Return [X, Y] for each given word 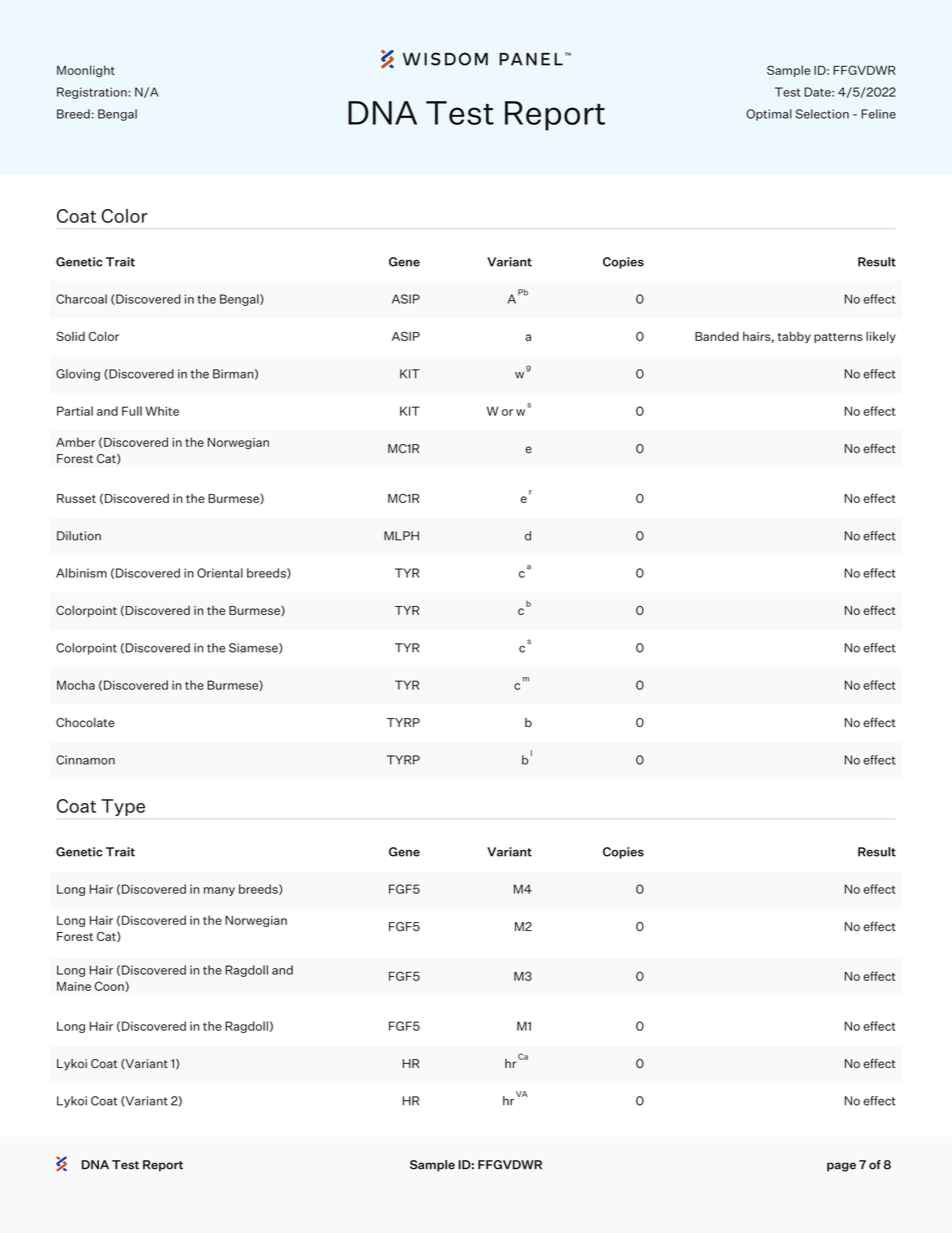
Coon [109, 986]
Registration [92, 93]
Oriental [220, 573]
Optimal [769, 115]
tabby [794, 337]
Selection [822, 114]
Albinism [81, 573]
